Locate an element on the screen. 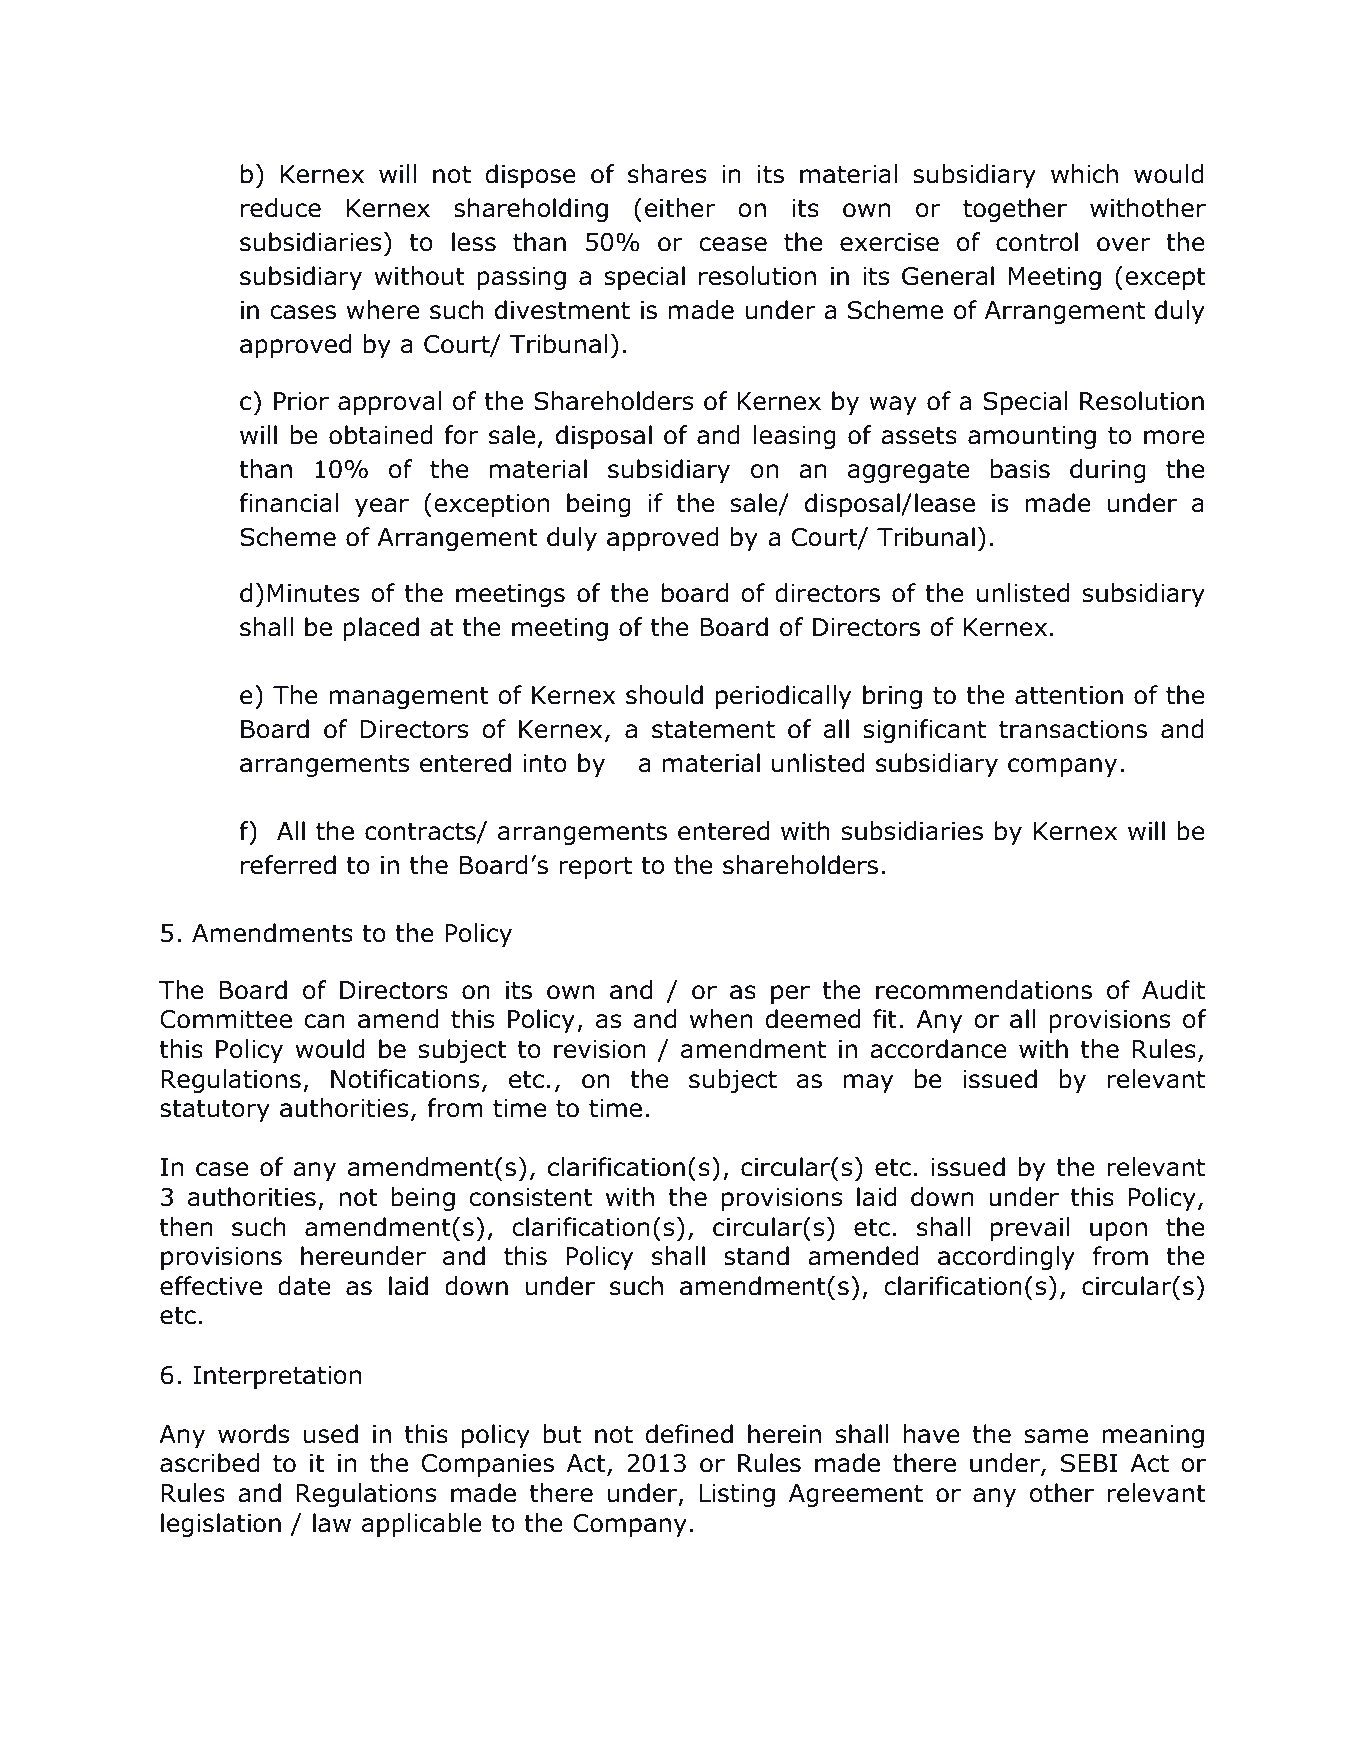 The image size is (1355, 1754). together is located at coordinates (1015, 210).
